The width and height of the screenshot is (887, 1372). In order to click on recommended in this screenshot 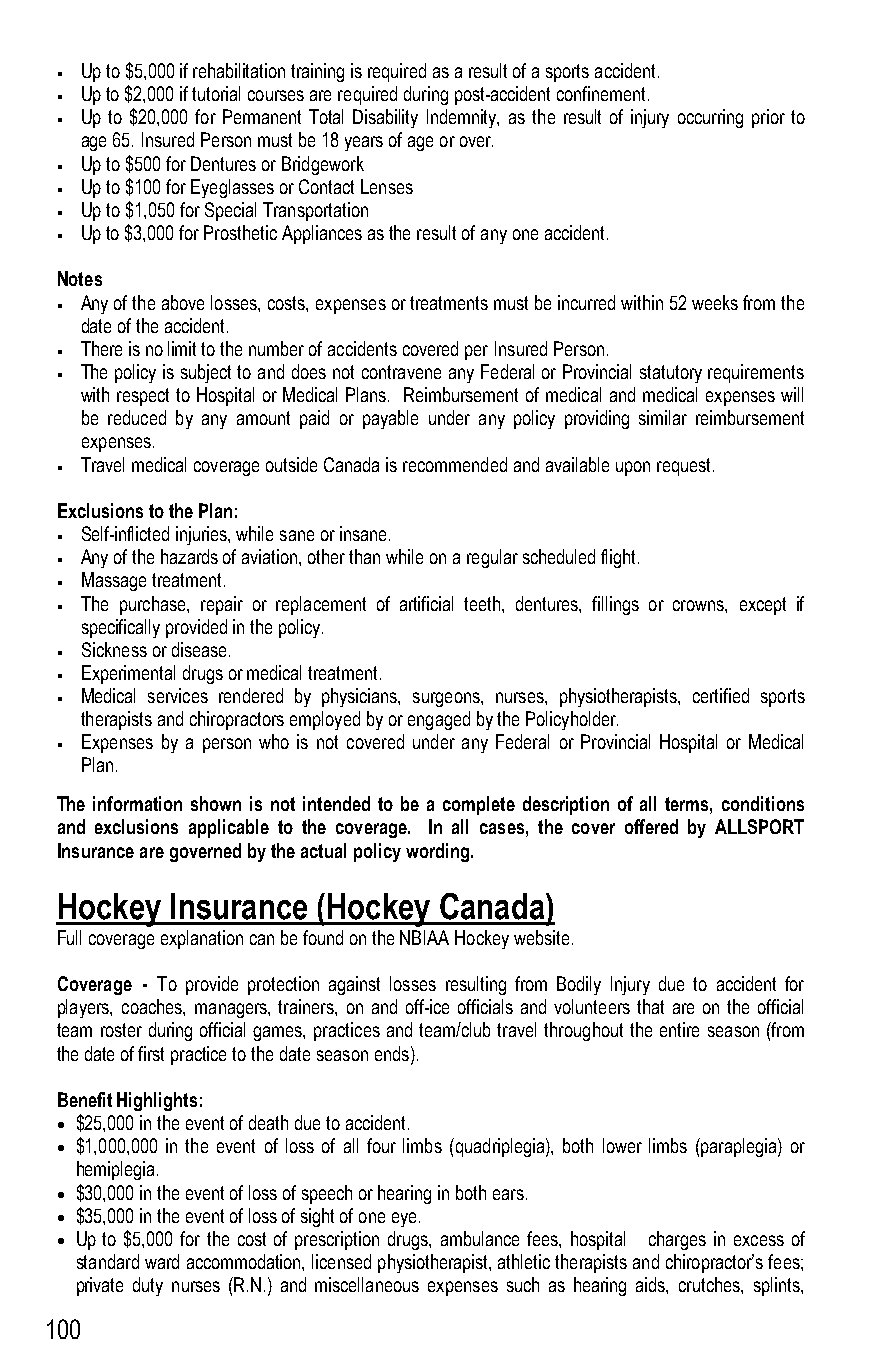, I will do `click(455, 464)`.
